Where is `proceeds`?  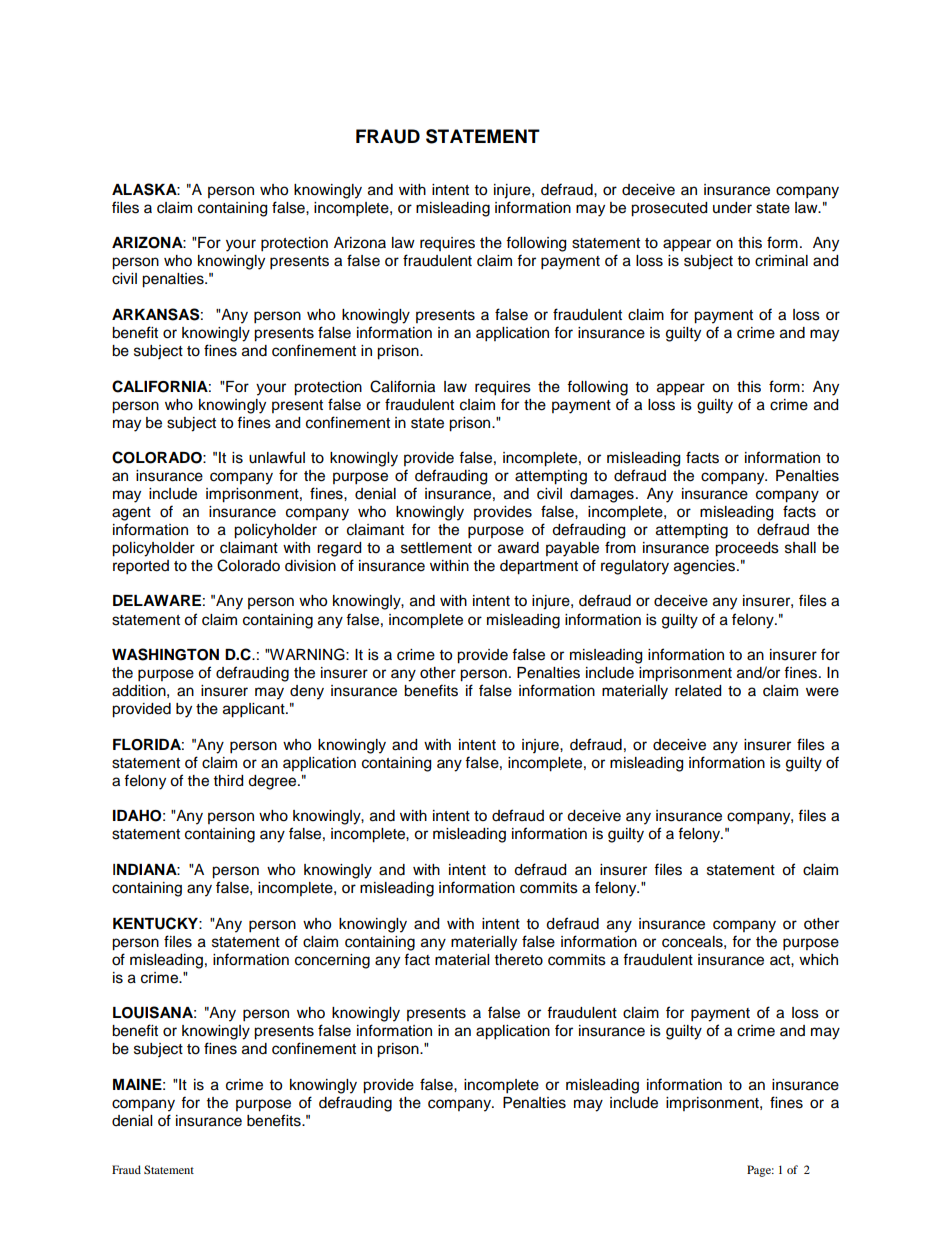
proceeds is located at coordinates (747, 549).
